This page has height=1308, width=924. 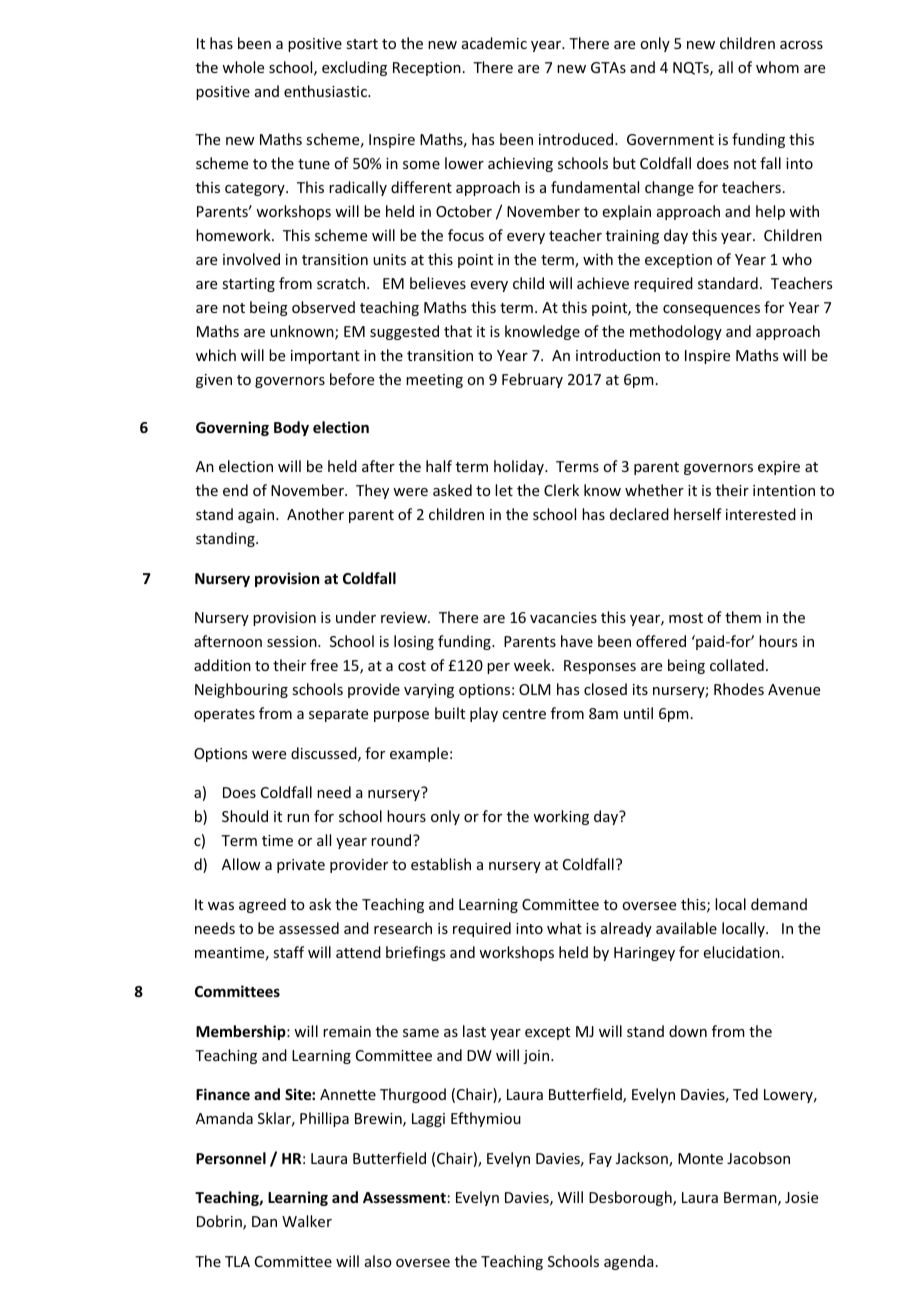 What do you see at coordinates (742, 952) in the page?
I see `elucidation` at bounding box center [742, 952].
